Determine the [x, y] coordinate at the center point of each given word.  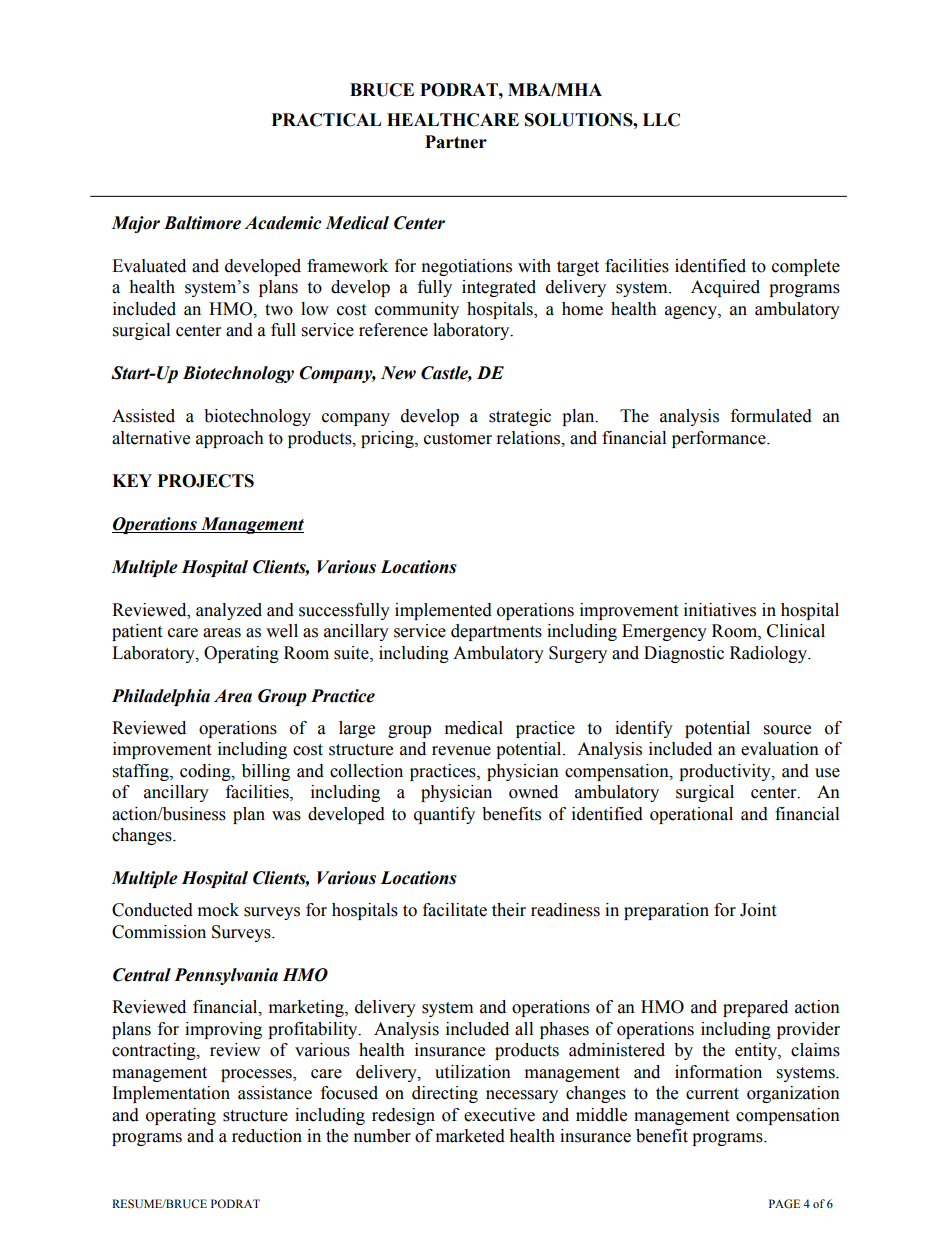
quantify [444, 815]
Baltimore [202, 223]
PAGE [784, 1203]
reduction [267, 1136]
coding [206, 772]
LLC [661, 120]
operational [691, 815]
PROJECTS [206, 481]
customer [458, 439]
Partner [456, 142]
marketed [470, 1136]
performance [720, 439]
